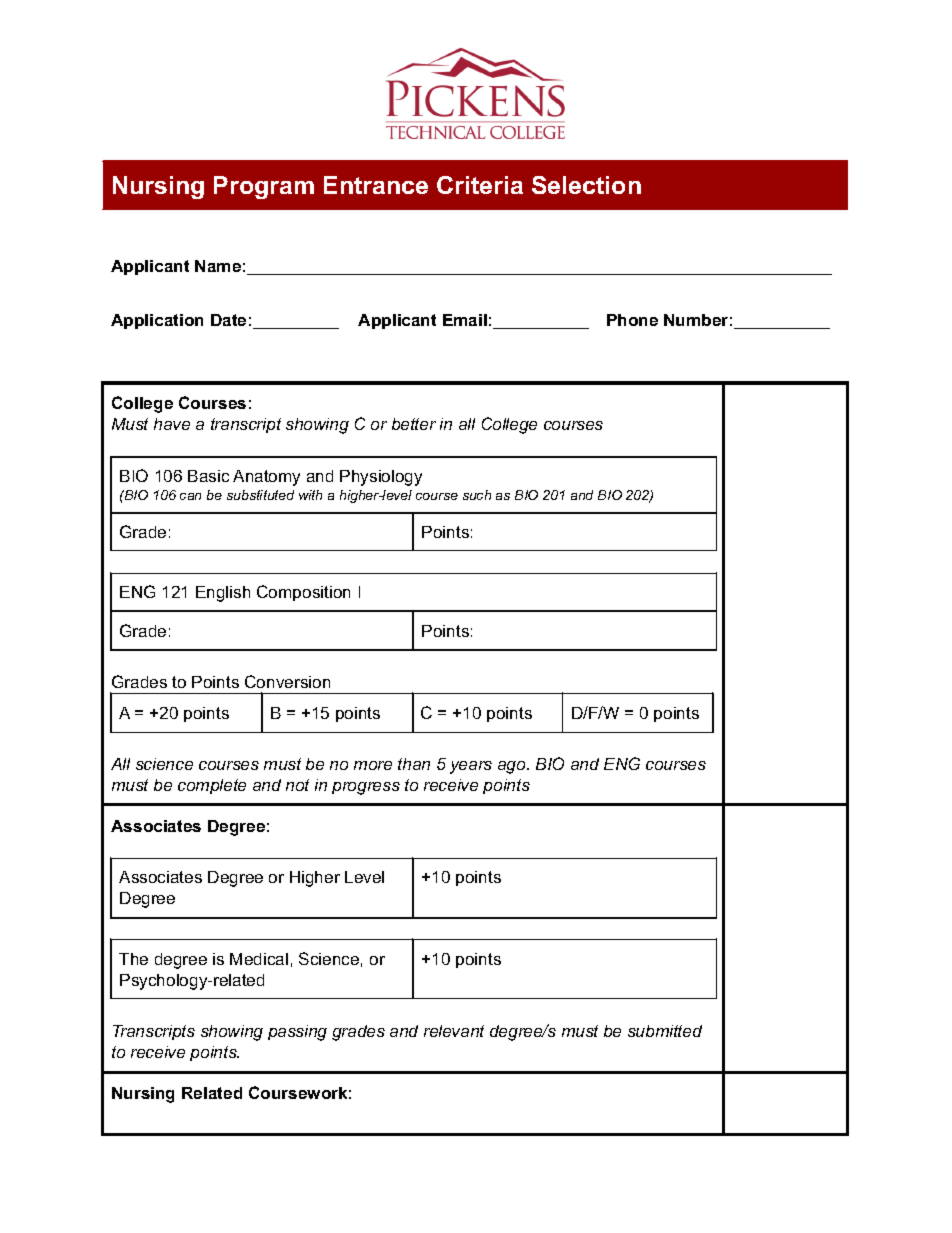  I want to click on relevant, so click(454, 1031).
